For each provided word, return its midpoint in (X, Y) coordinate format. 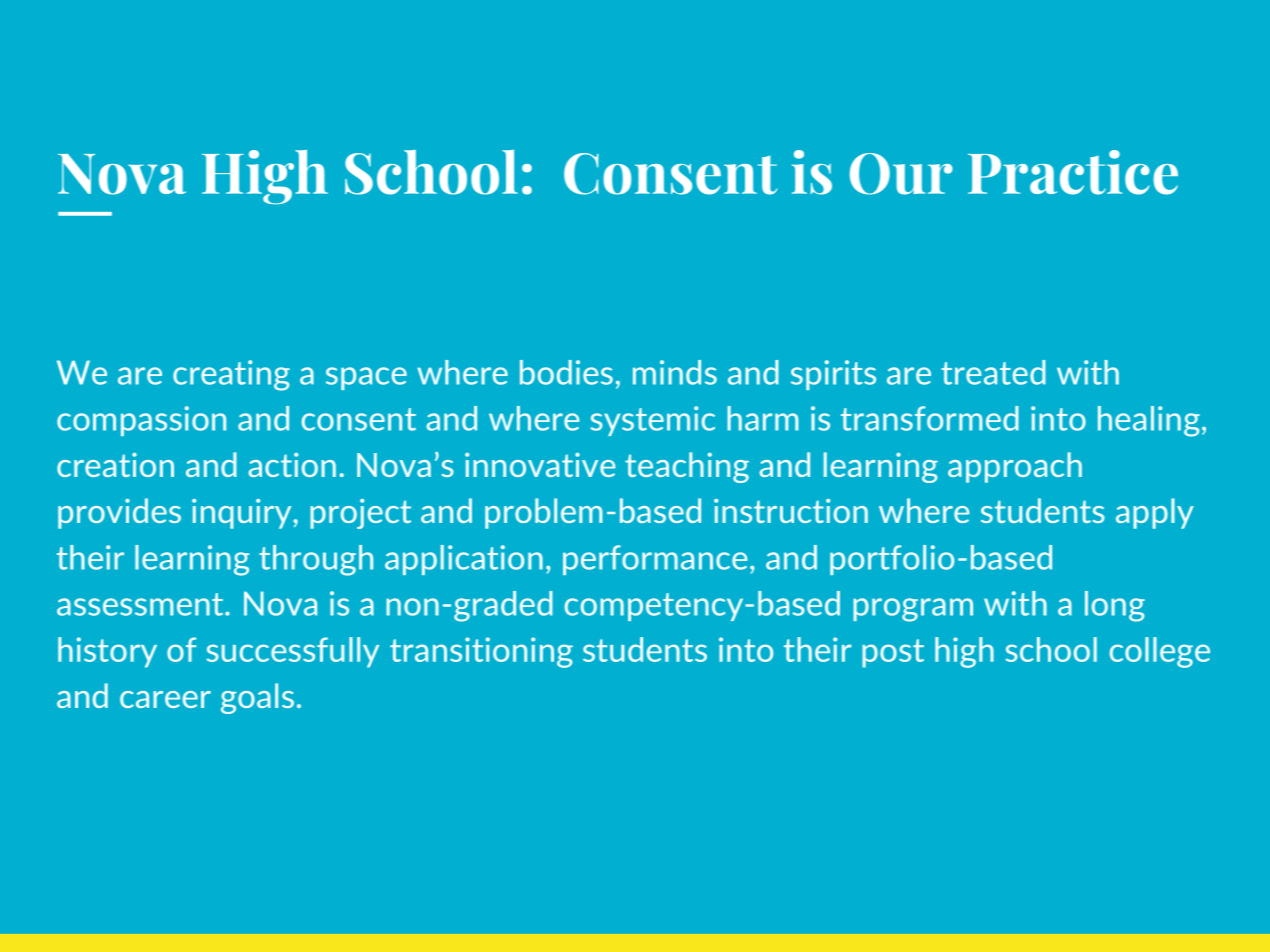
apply (1155, 513)
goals (257, 698)
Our (901, 174)
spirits (833, 375)
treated (993, 372)
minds (675, 372)
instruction (791, 511)
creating (231, 375)
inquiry (241, 514)
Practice (1073, 172)
